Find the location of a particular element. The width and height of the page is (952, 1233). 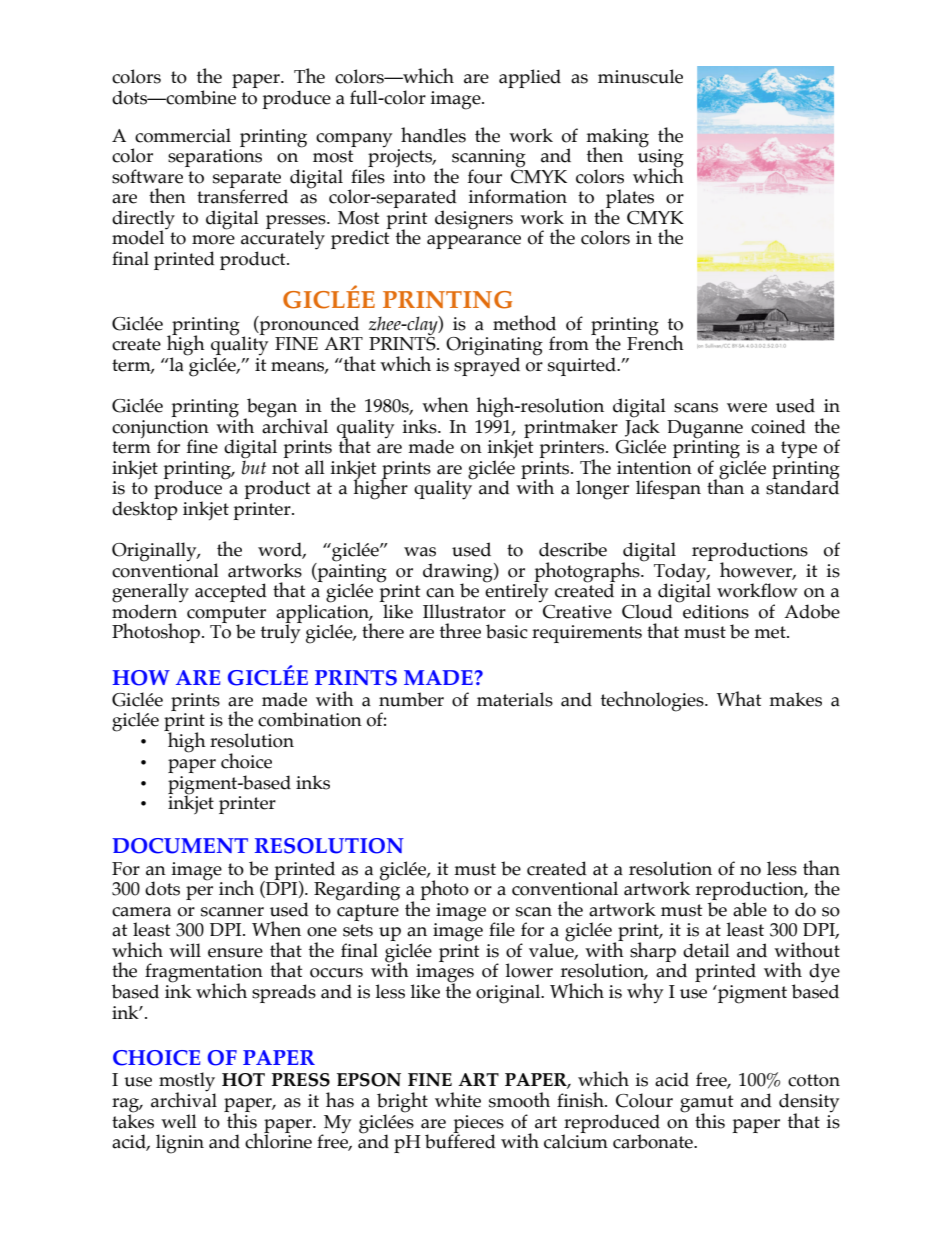

inch is located at coordinates (236, 888).
